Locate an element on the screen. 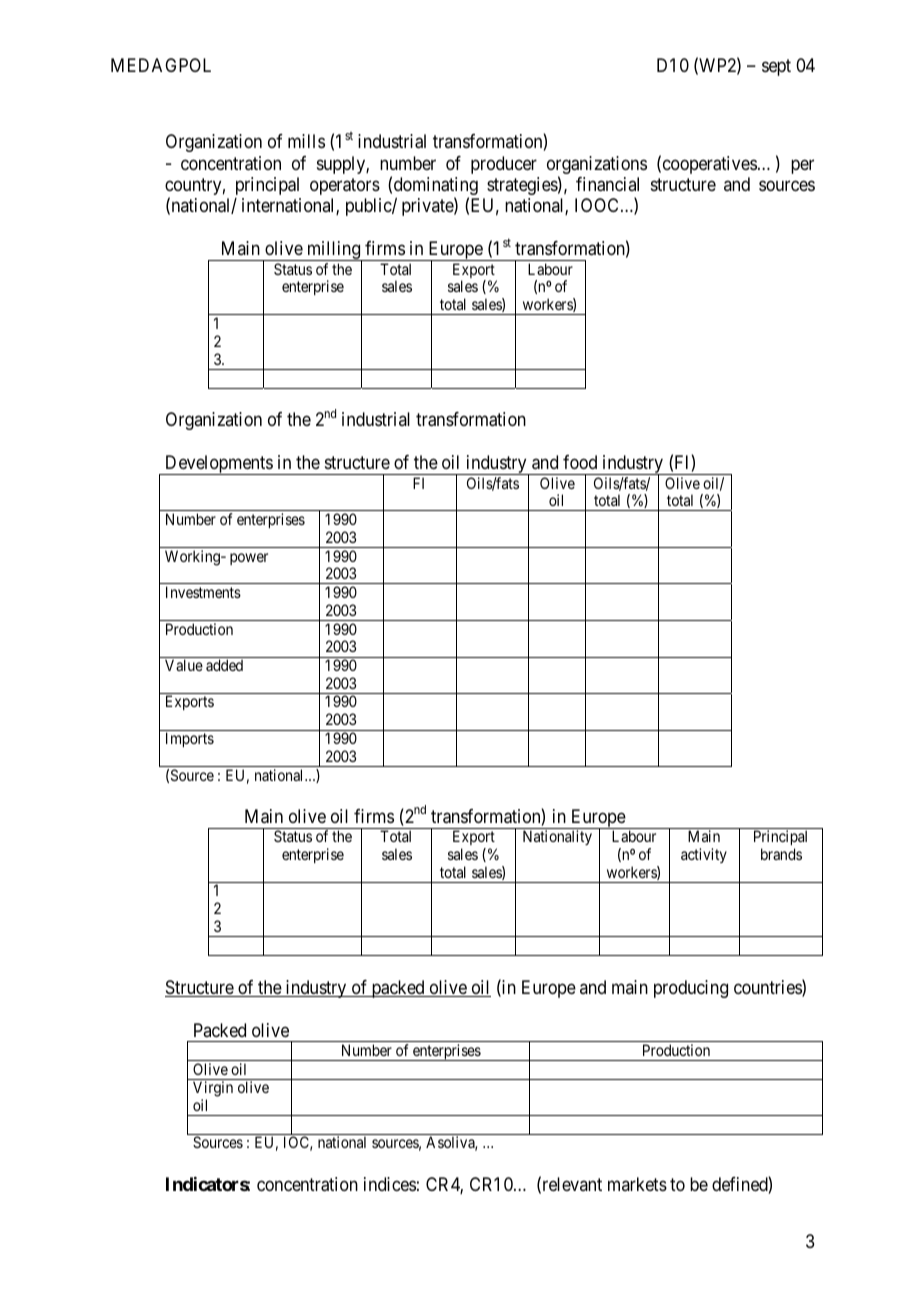 The image size is (924, 1308). activity is located at coordinates (704, 855).
